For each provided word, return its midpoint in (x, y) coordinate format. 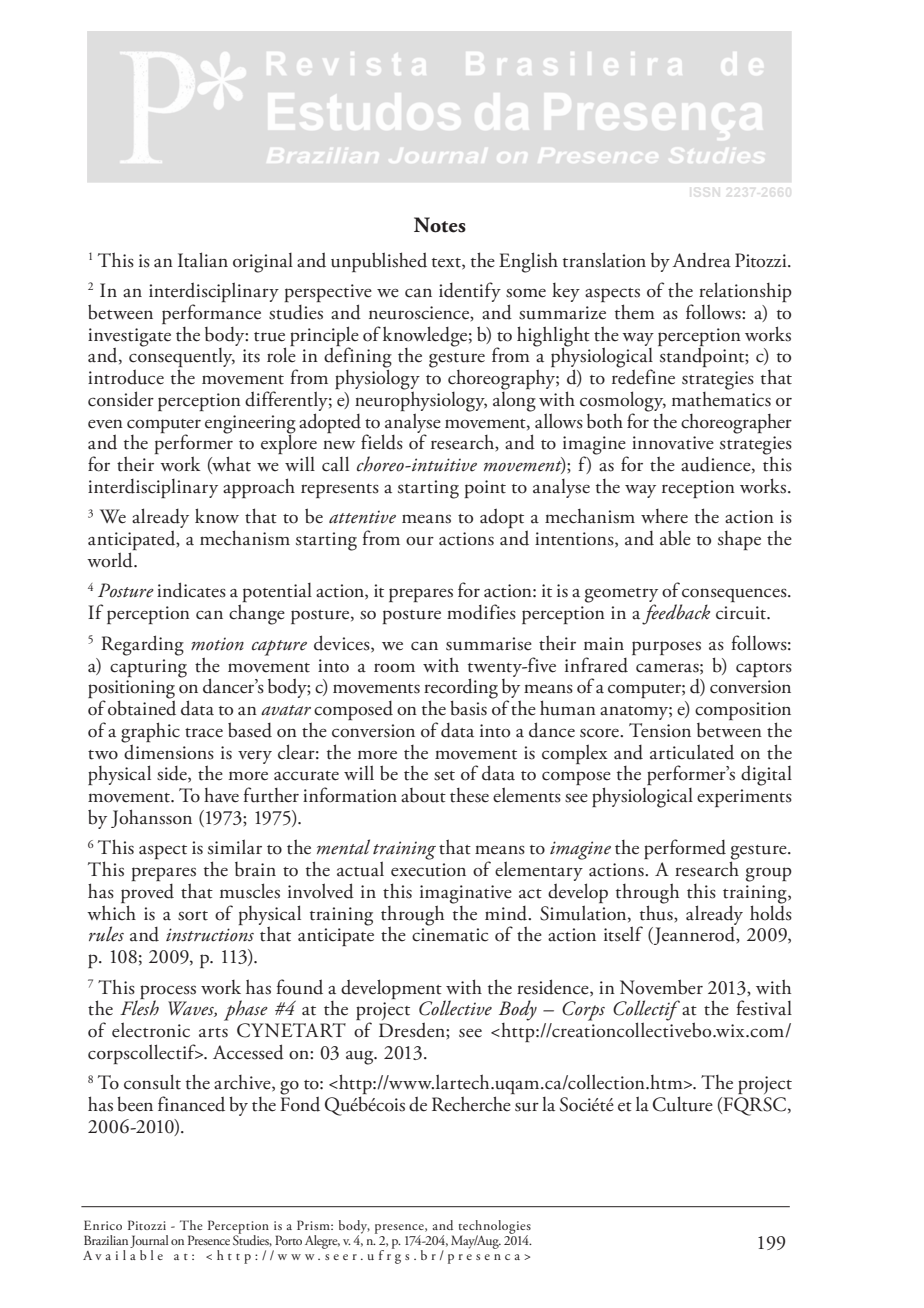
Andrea (701, 260)
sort (193, 916)
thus (657, 913)
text (447, 263)
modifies (481, 612)
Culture (683, 1104)
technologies (495, 1228)
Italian (203, 260)
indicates (191, 590)
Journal (149, 1241)
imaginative (466, 895)
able (675, 538)
